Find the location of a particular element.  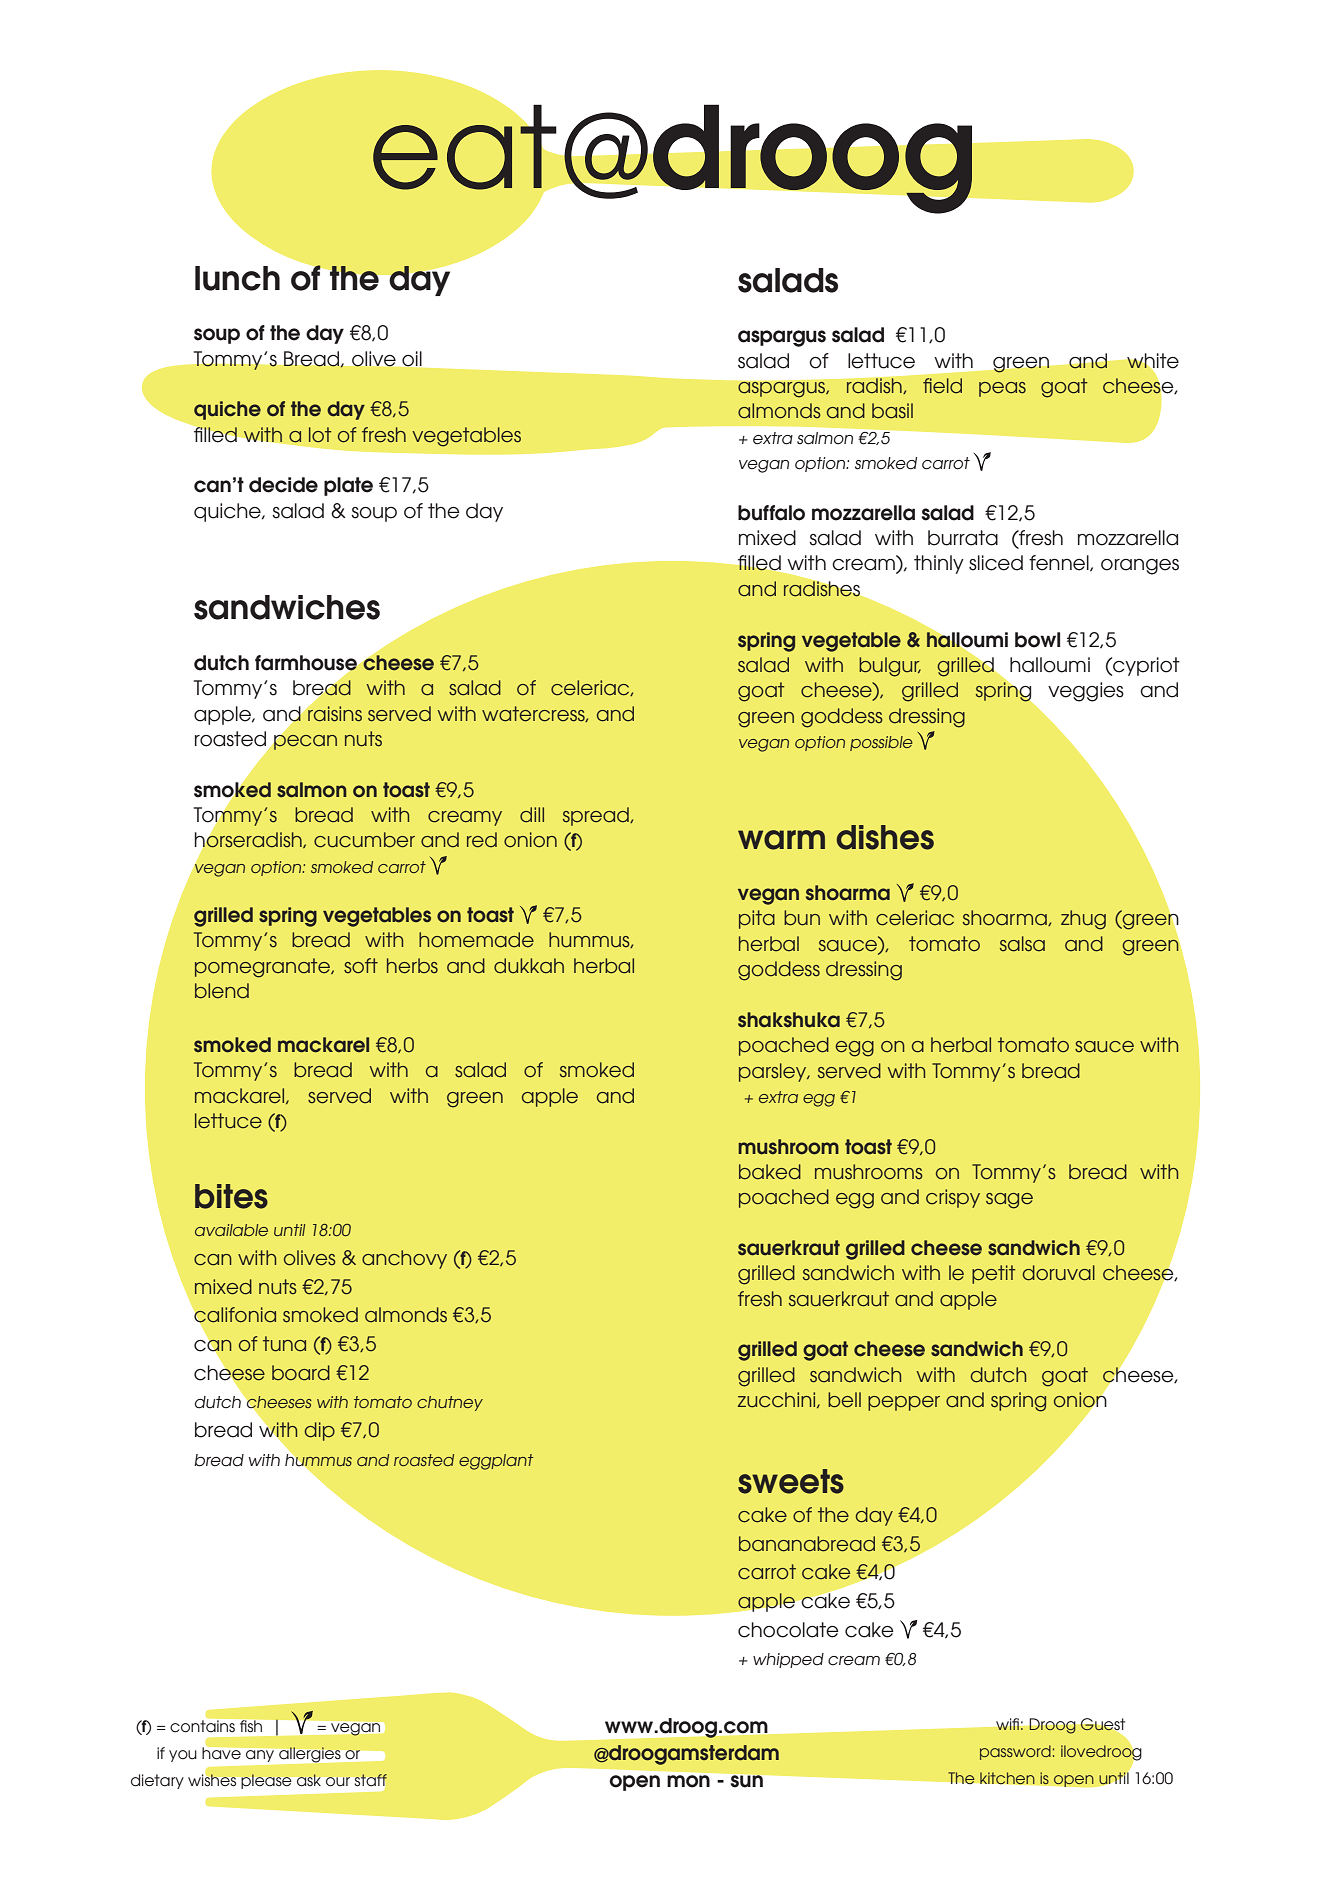

fish is located at coordinates (251, 1726).
